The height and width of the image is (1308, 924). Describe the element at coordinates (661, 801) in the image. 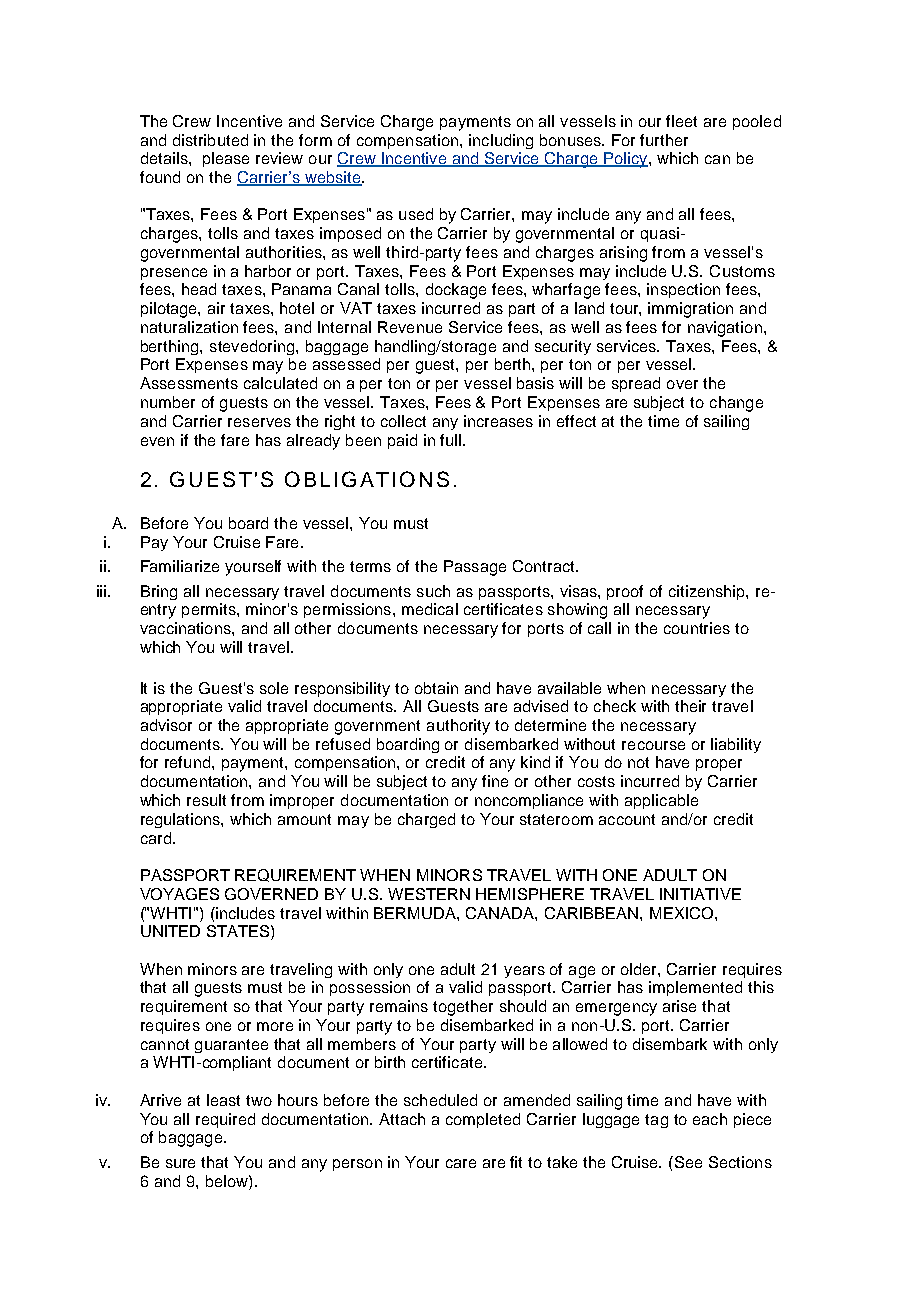

I see `applicable` at that location.
